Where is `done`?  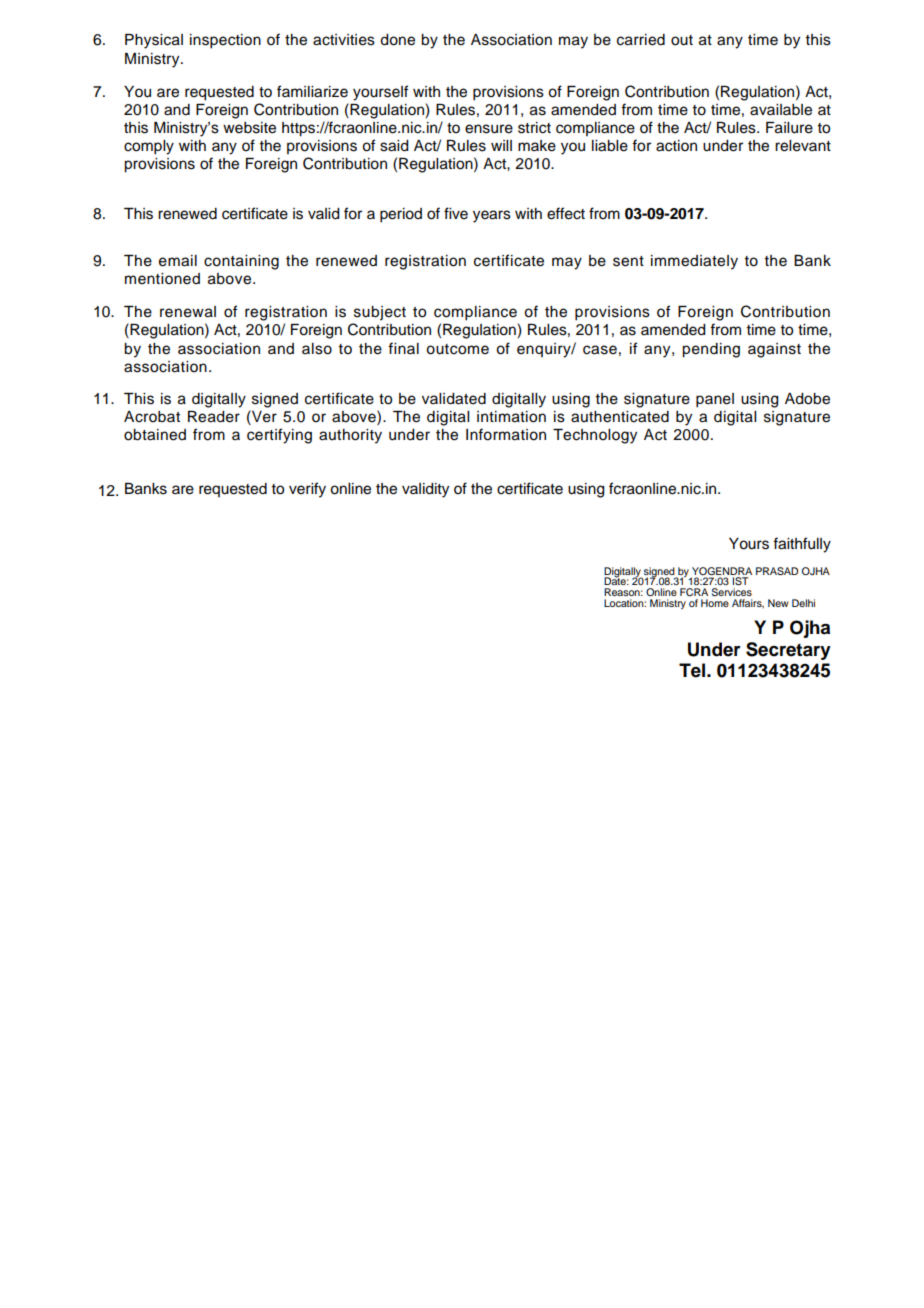
done is located at coordinates (397, 40).
